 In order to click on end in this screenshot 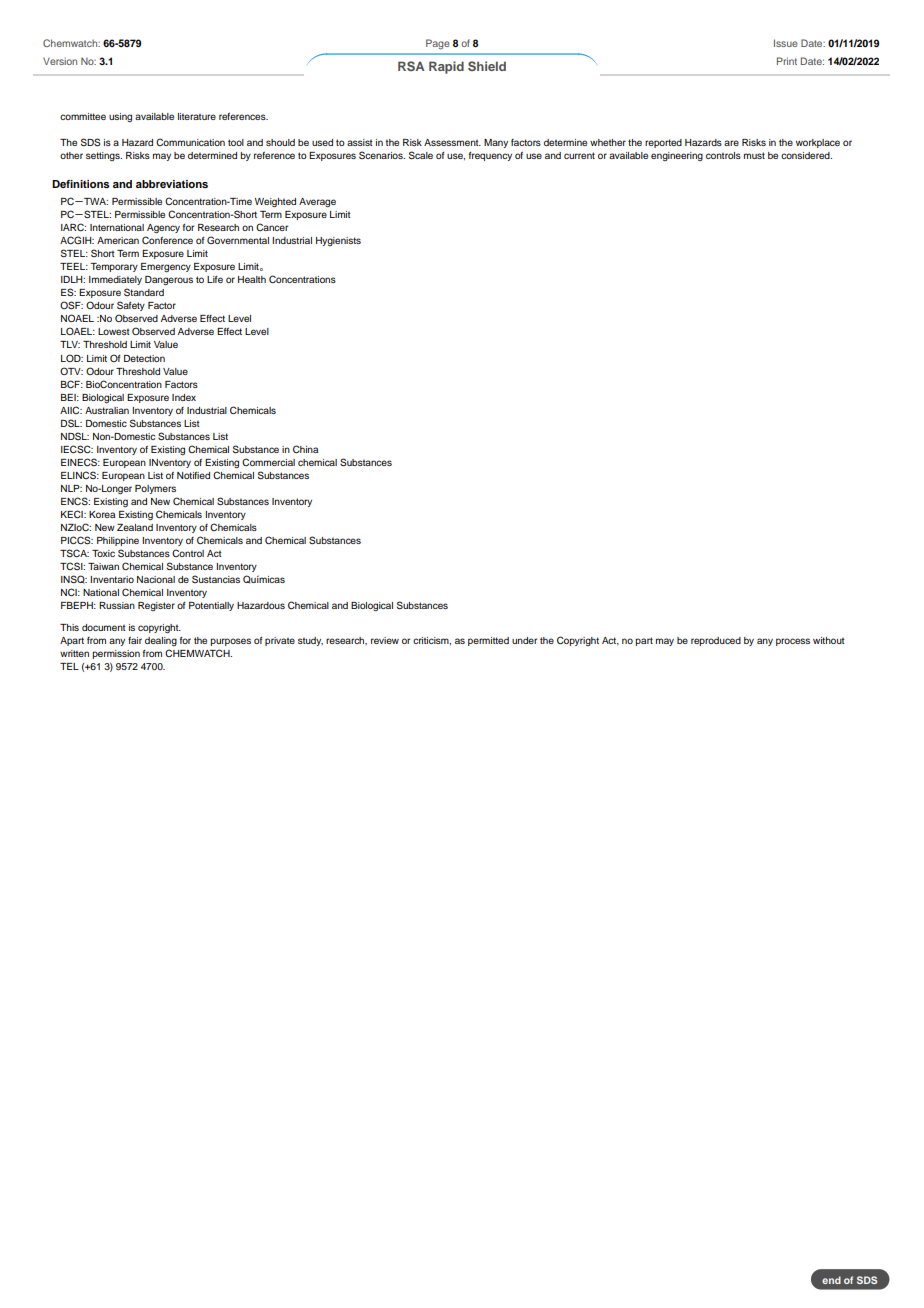, I will do `click(831, 1280)`.
